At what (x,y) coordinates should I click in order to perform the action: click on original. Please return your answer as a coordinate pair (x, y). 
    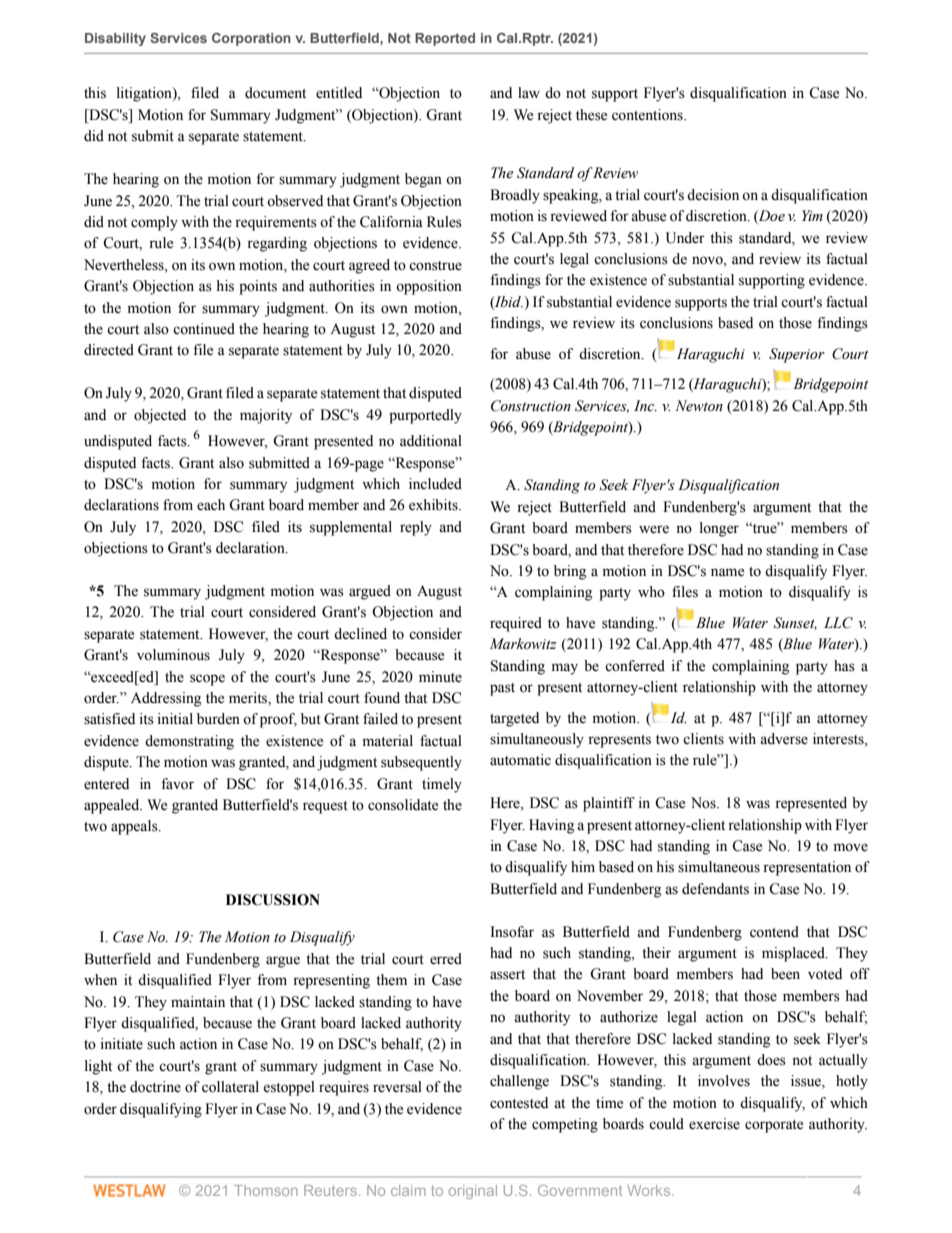
    Looking at the image, I should click on (473, 1192).
